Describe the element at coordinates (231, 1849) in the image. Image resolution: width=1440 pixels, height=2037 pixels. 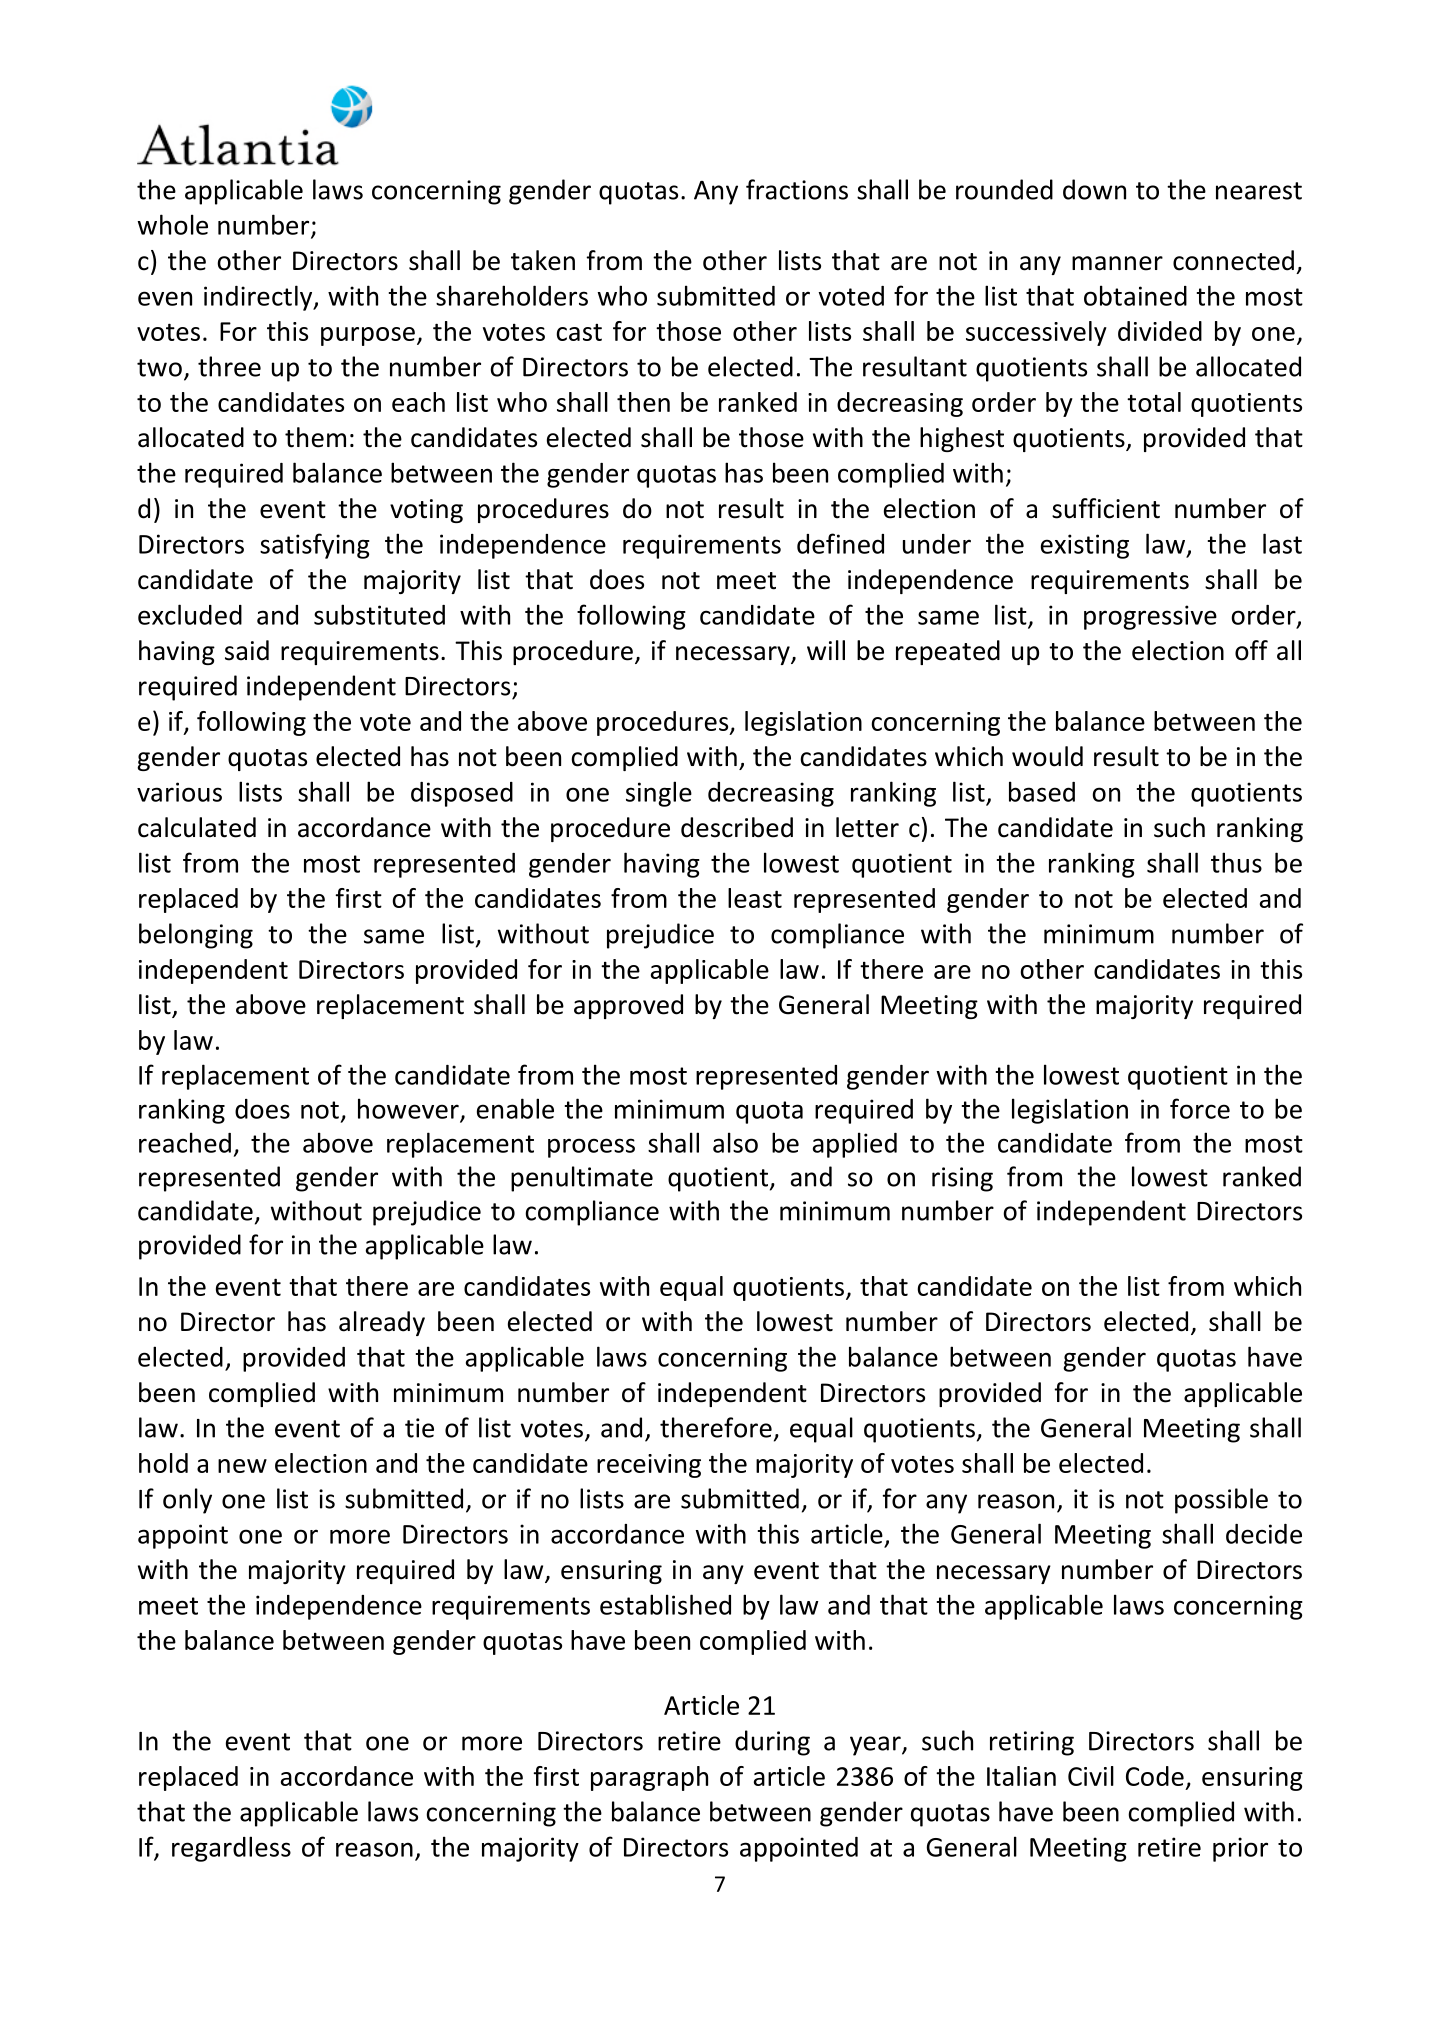
I see `regardless` at that location.
